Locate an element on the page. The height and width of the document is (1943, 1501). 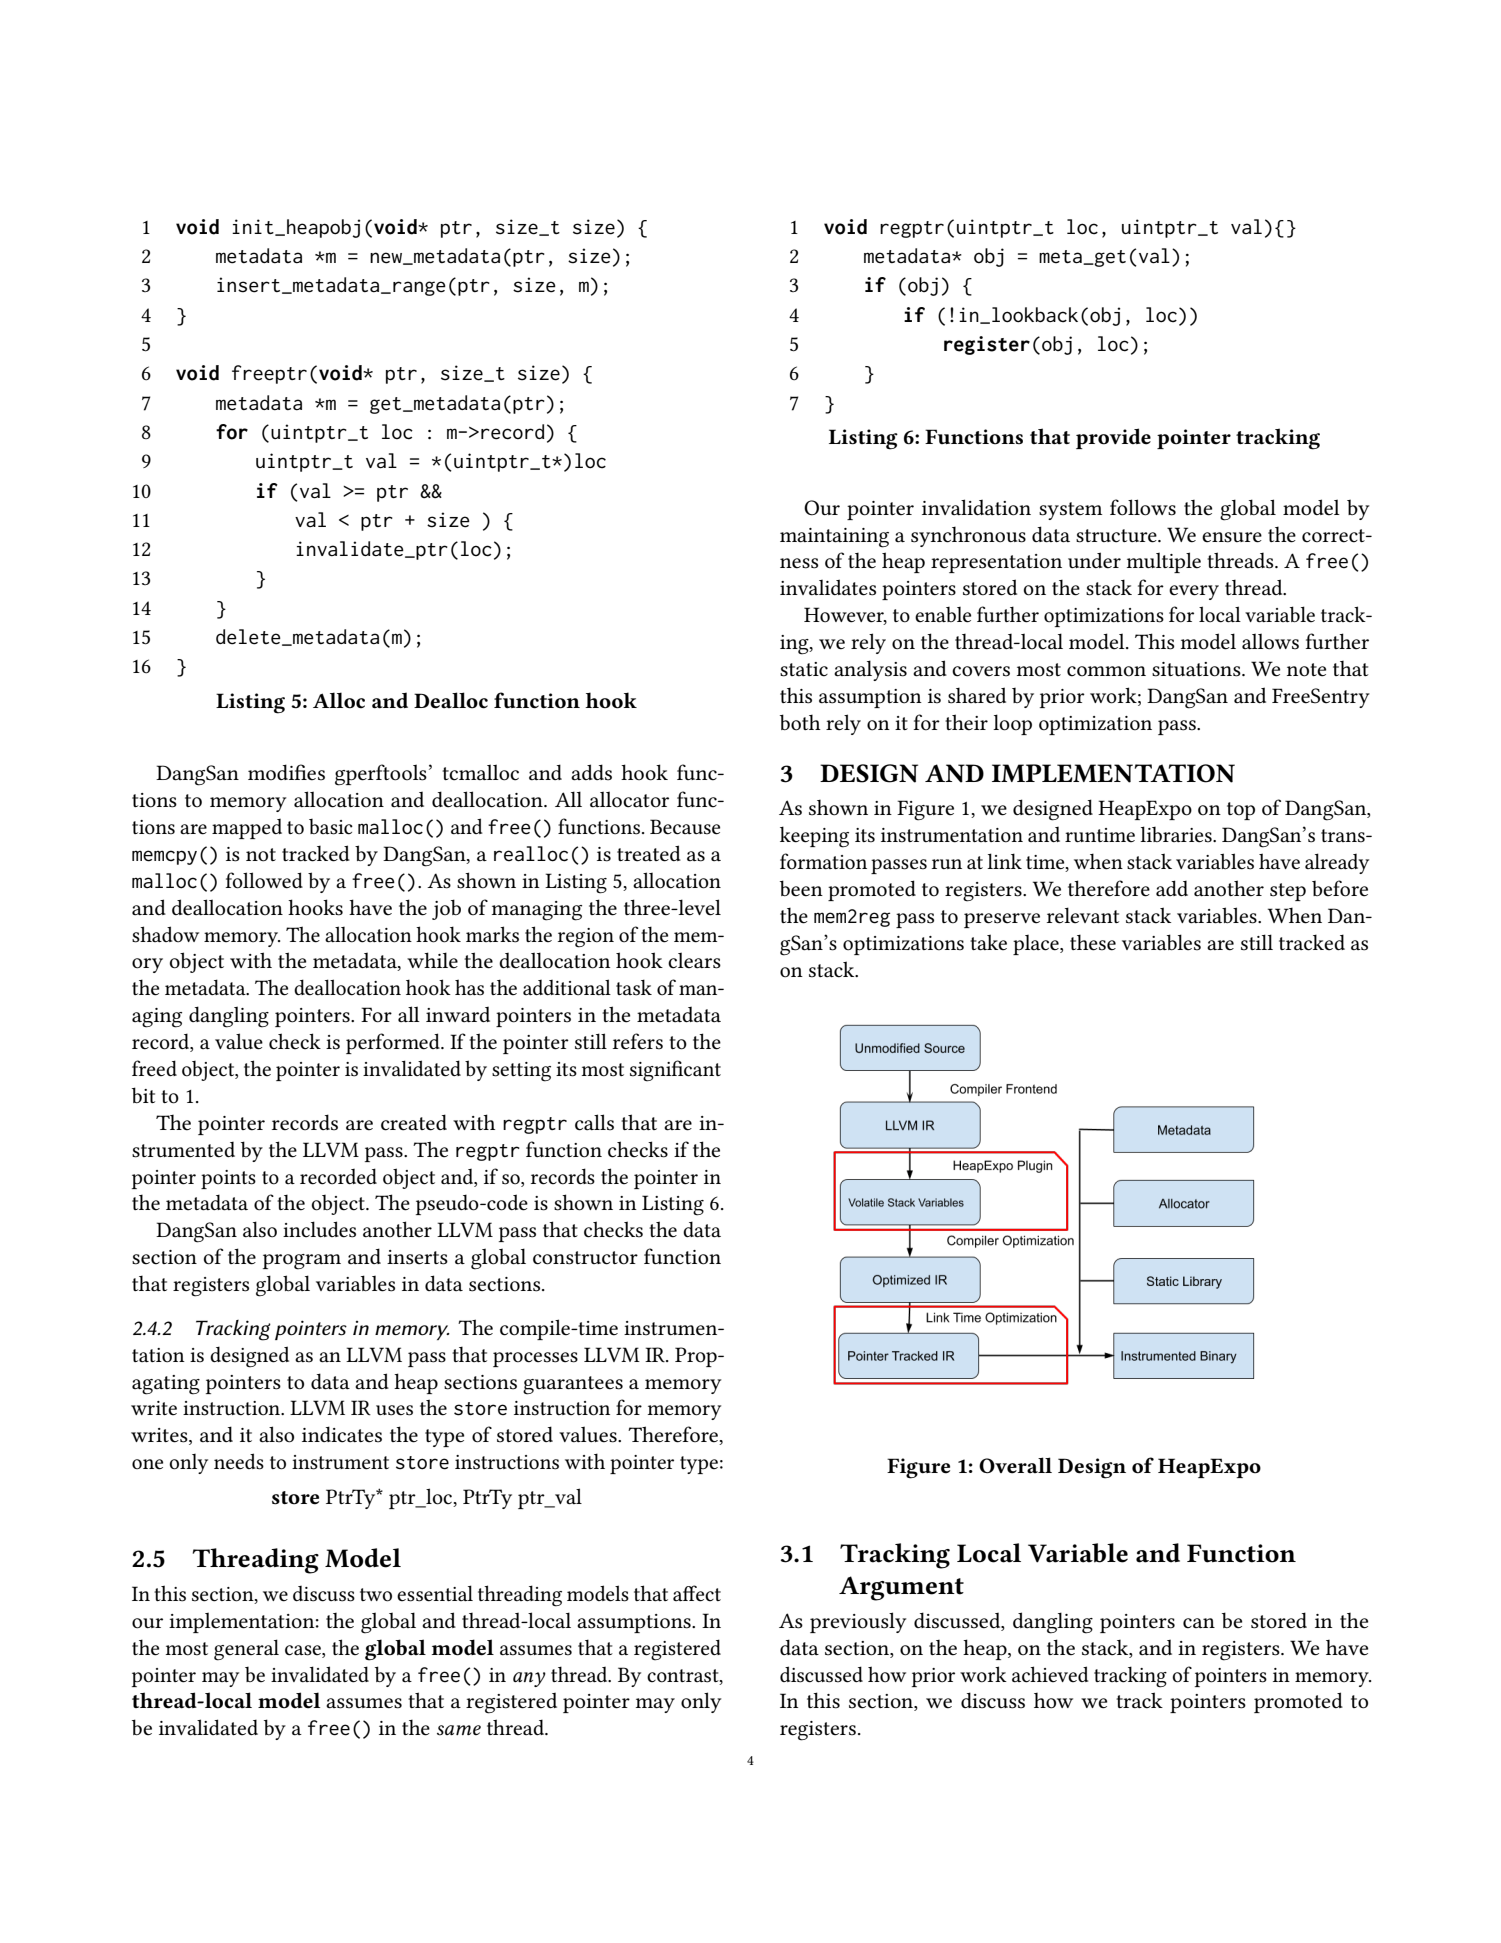
case is located at coordinates (304, 1650).
